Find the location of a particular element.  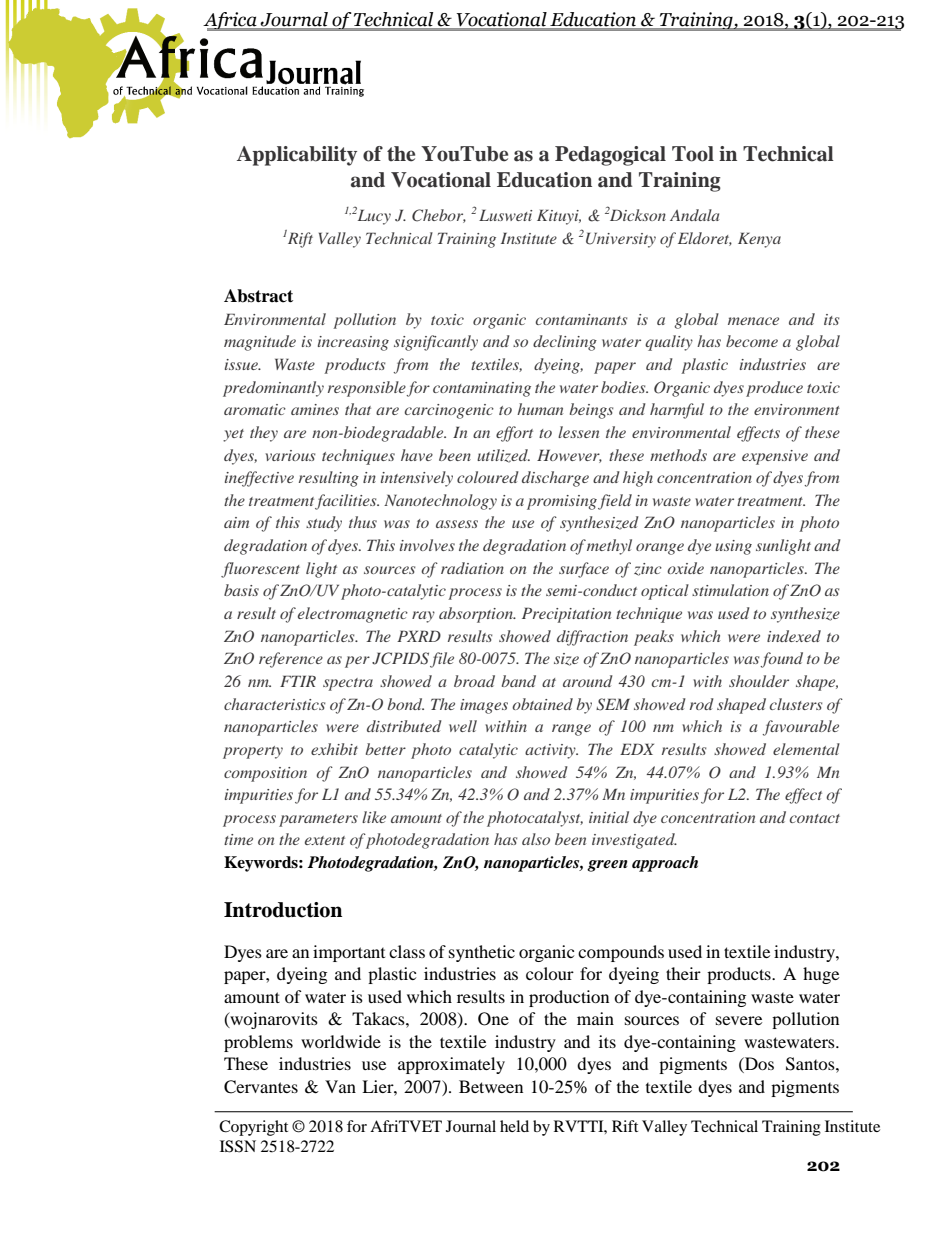

Pedagogical is located at coordinates (610, 156).
